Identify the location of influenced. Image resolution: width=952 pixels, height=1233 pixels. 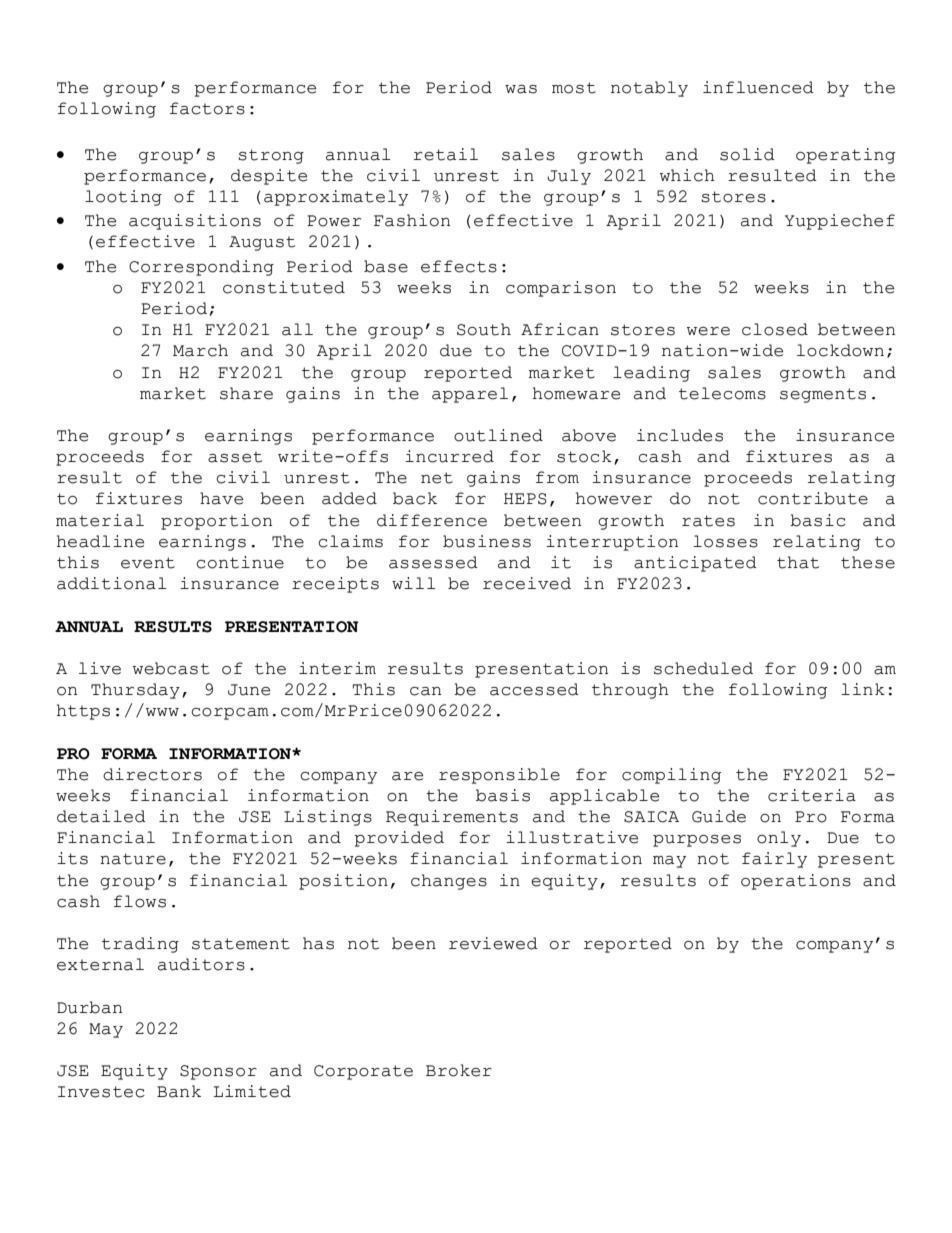
(758, 87).
